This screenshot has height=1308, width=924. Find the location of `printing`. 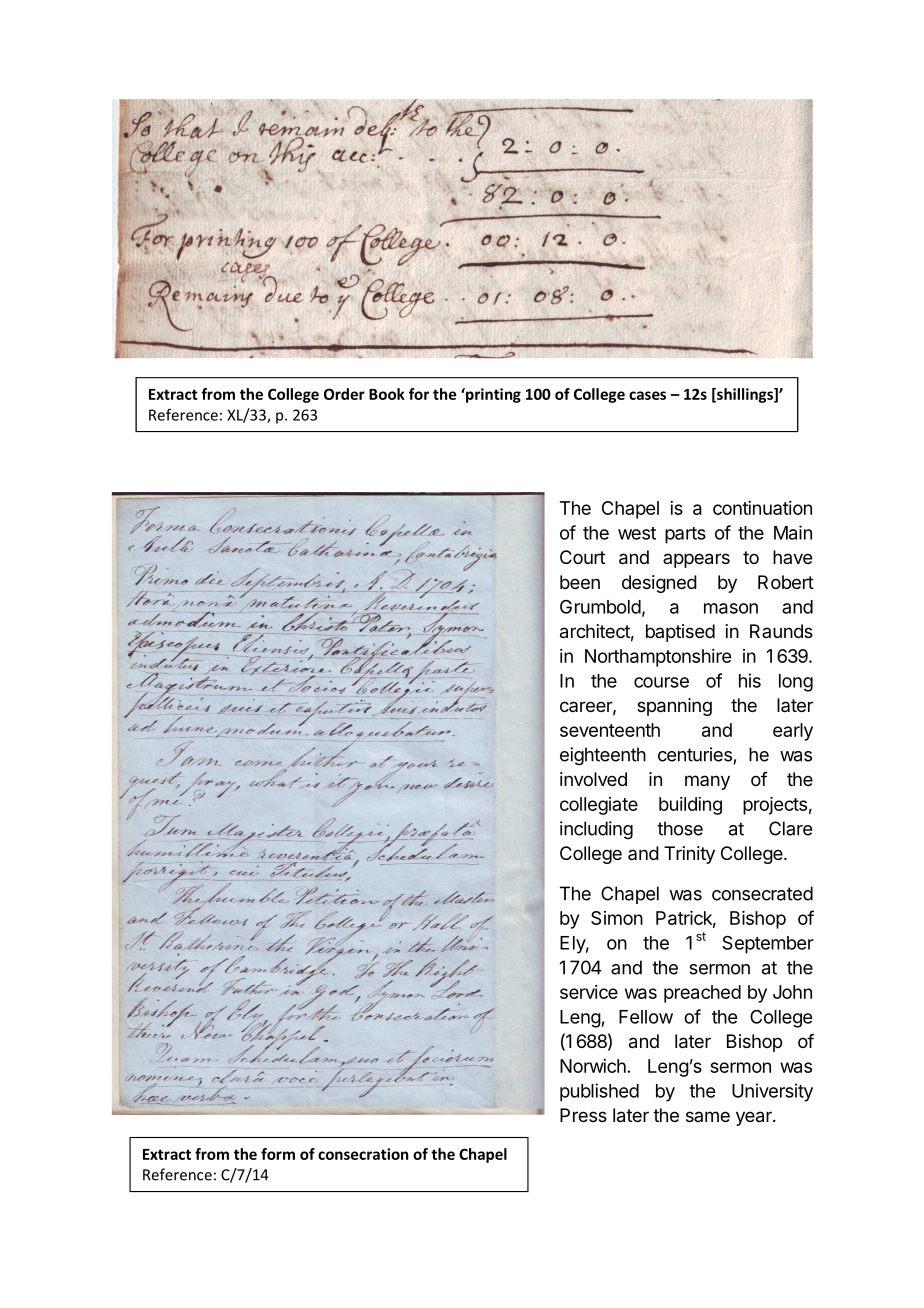

printing is located at coordinates (492, 395).
